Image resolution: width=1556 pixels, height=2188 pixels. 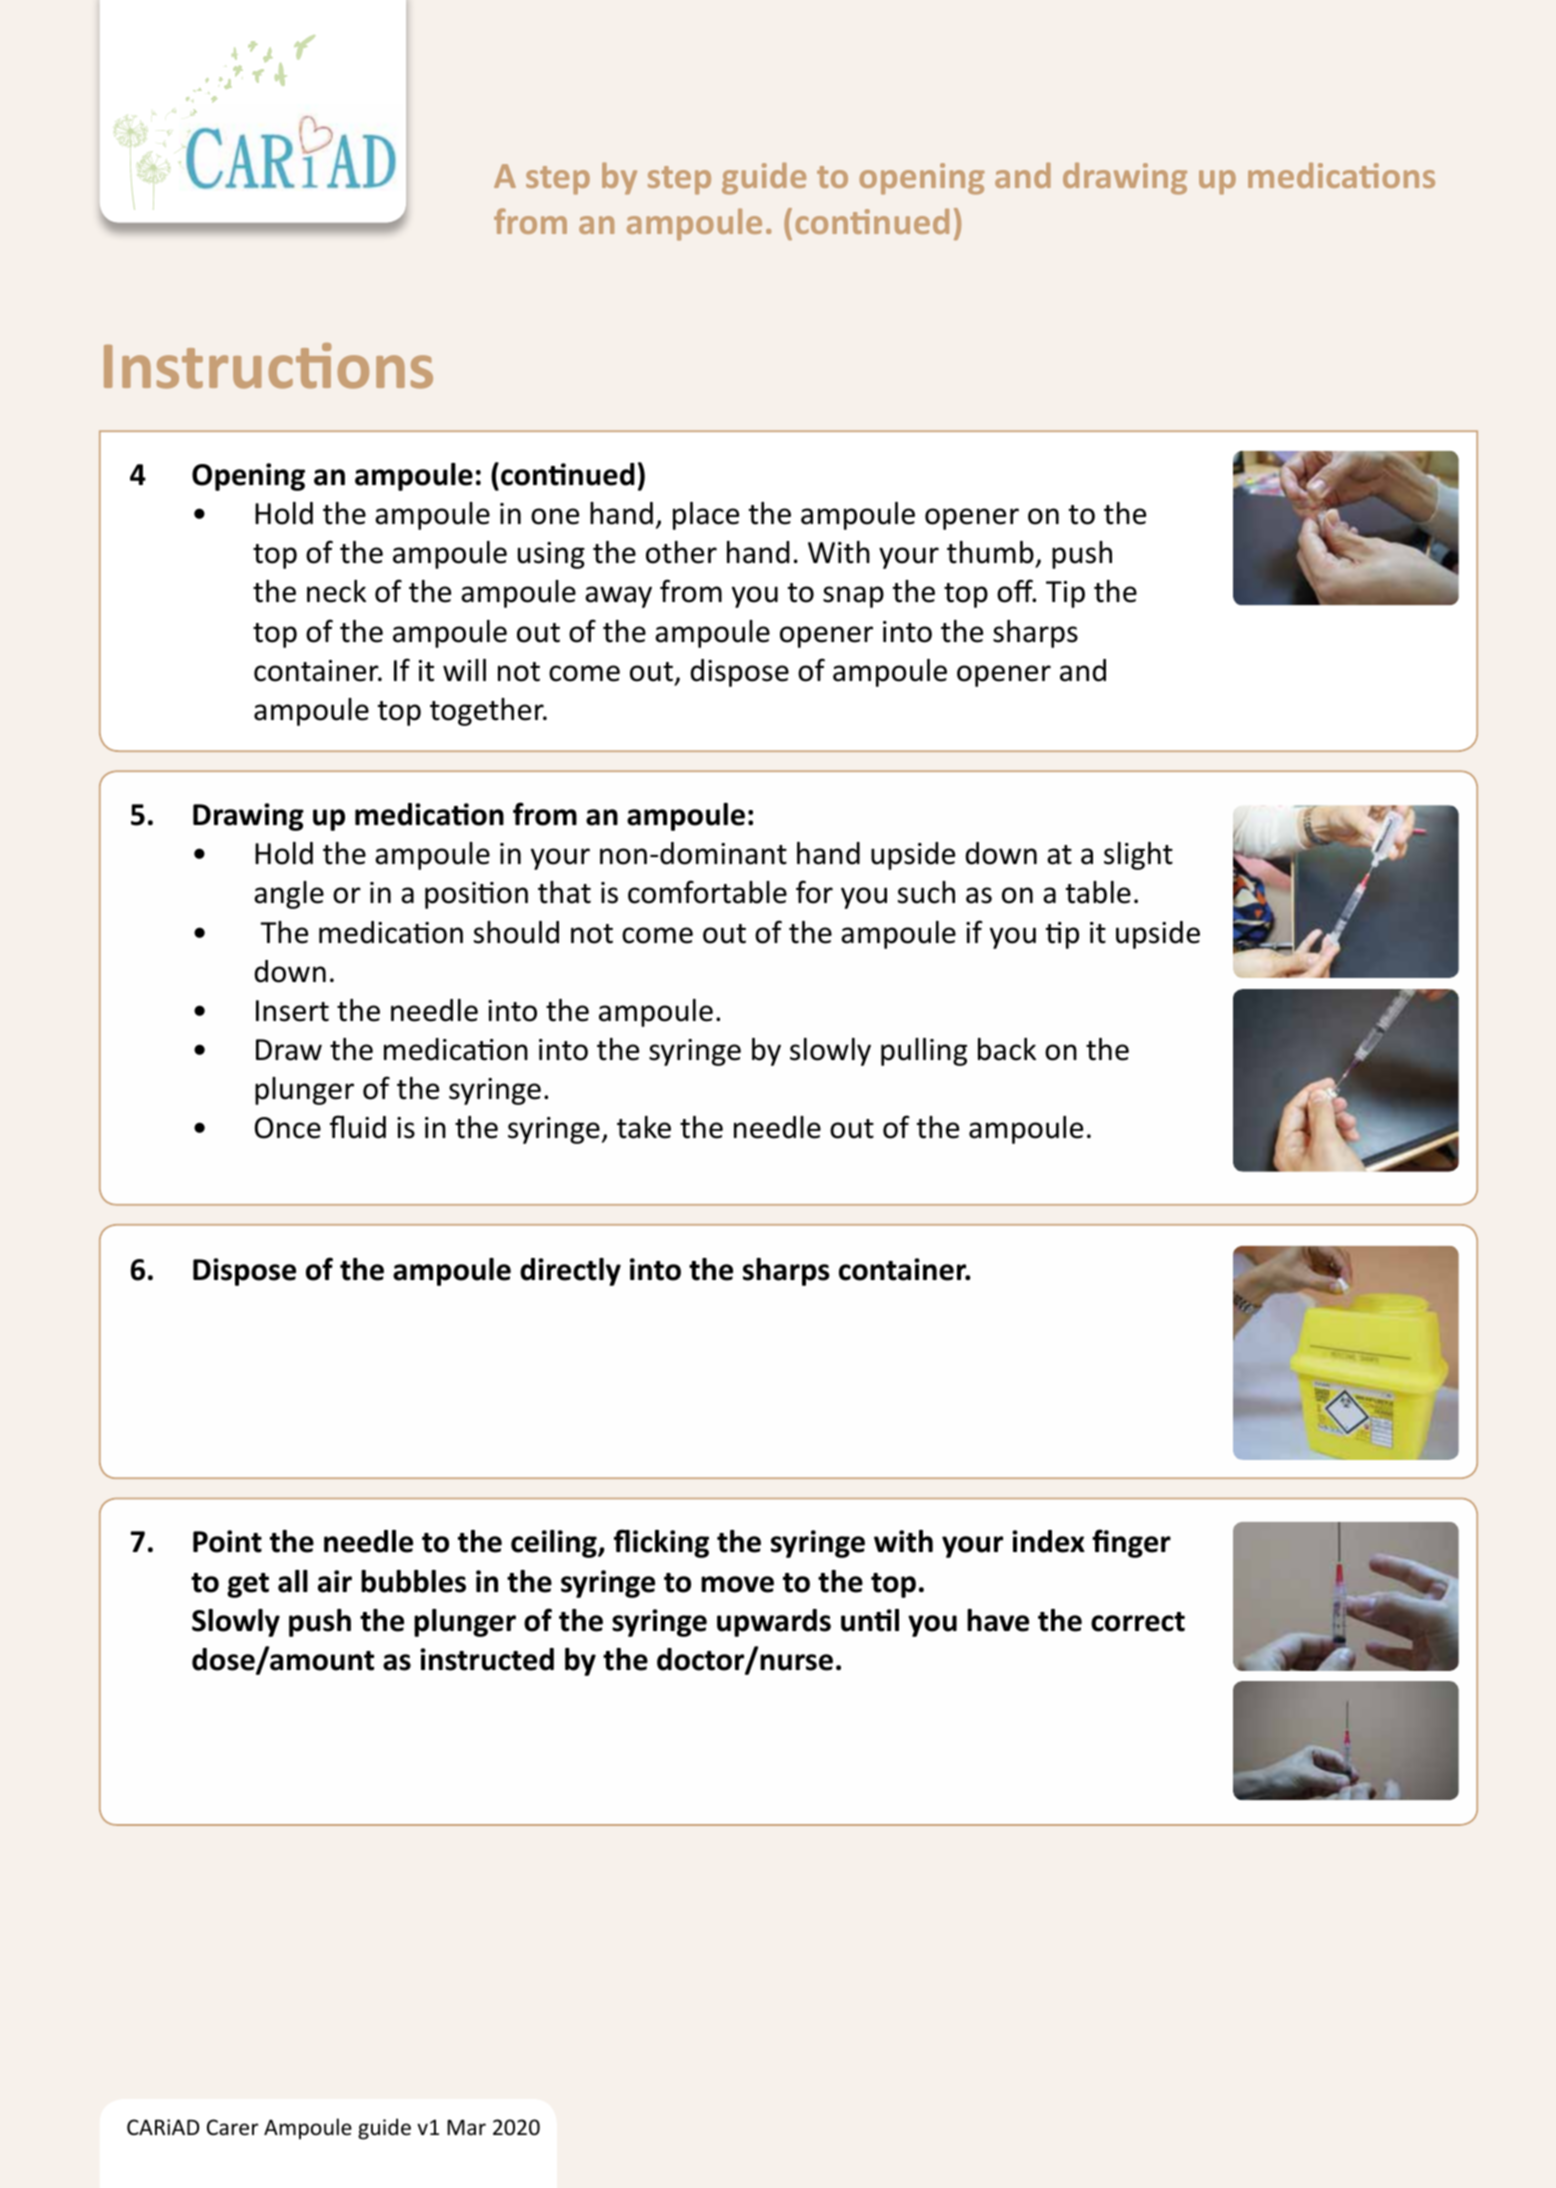 I want to click on place, so click(x=706, y=516).
